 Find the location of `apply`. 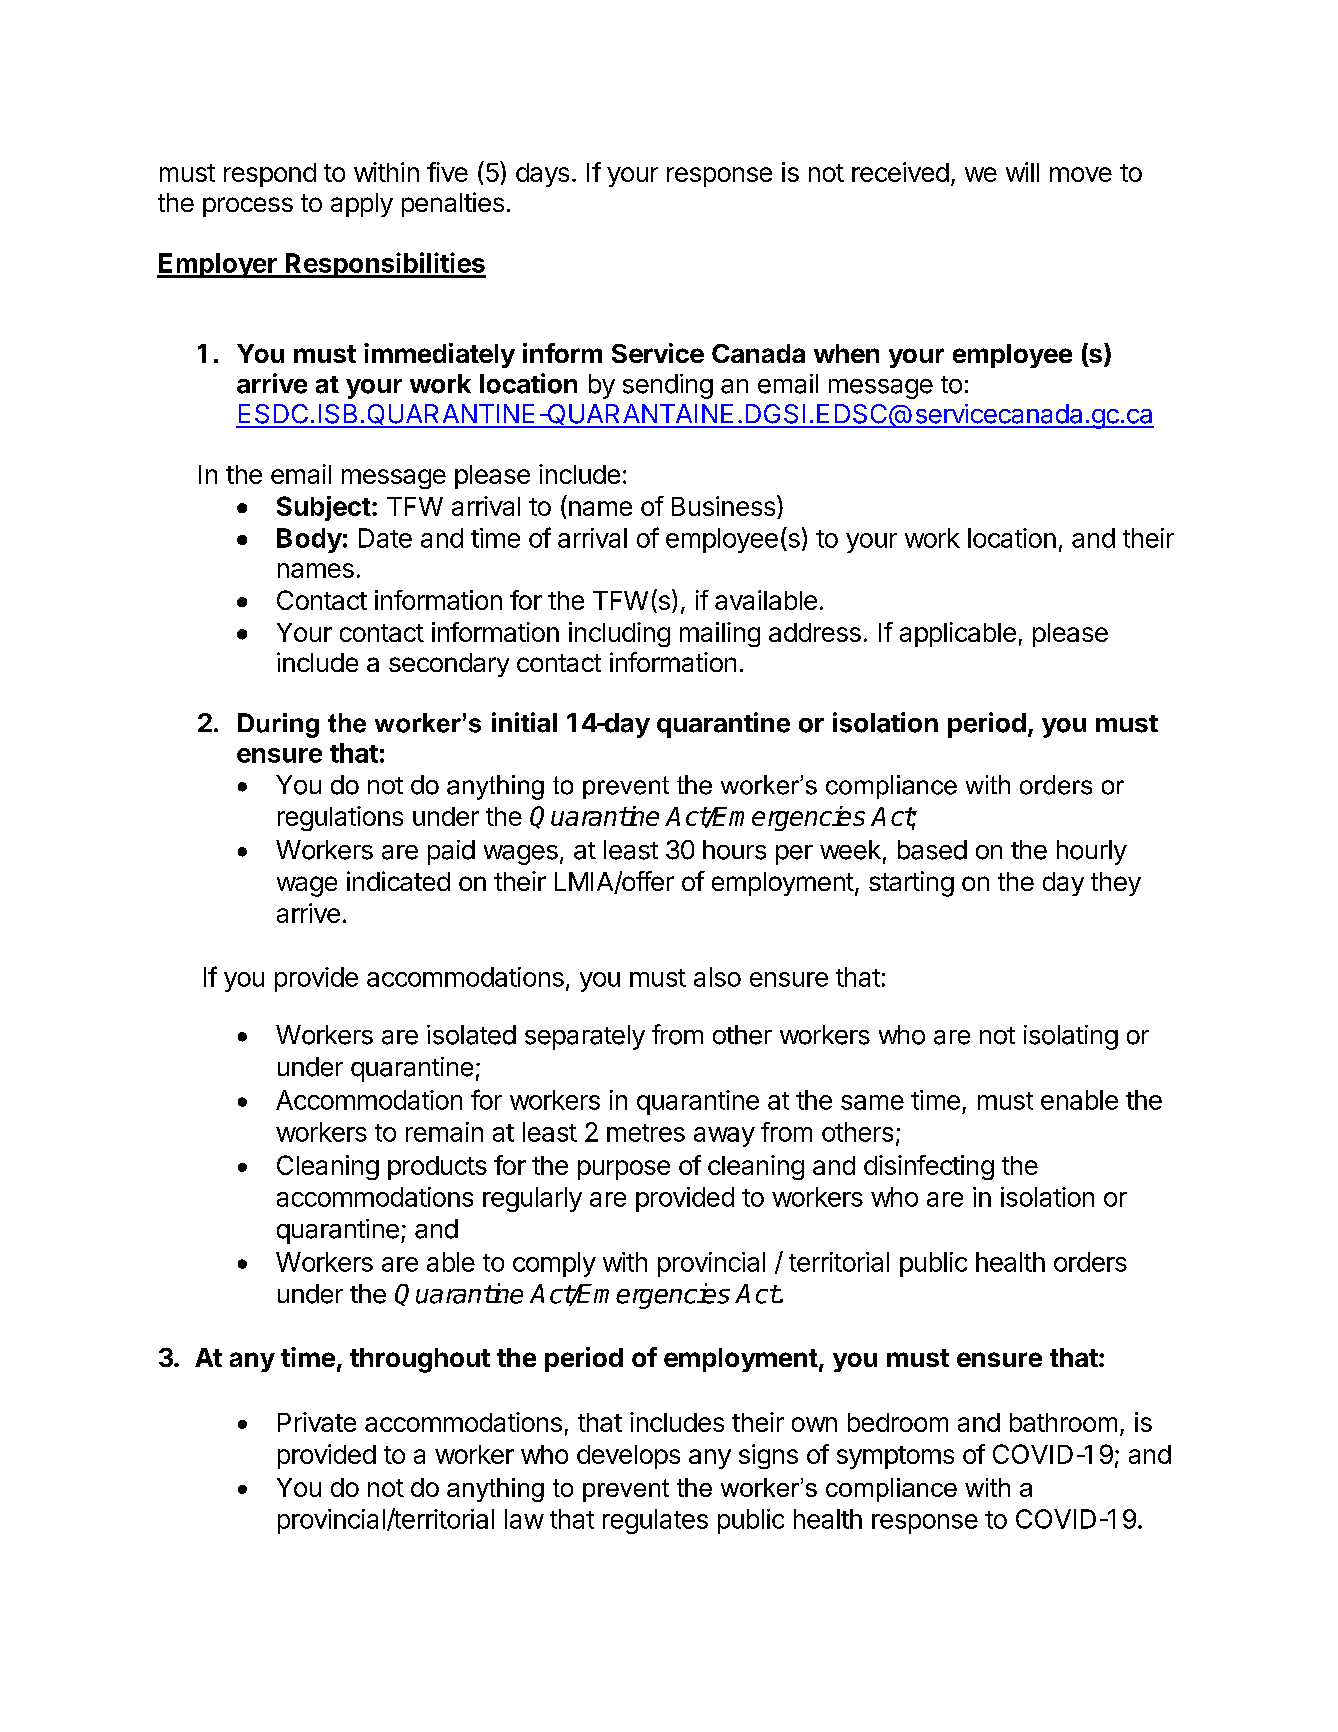

apply is located at coordinates (362, 205).
